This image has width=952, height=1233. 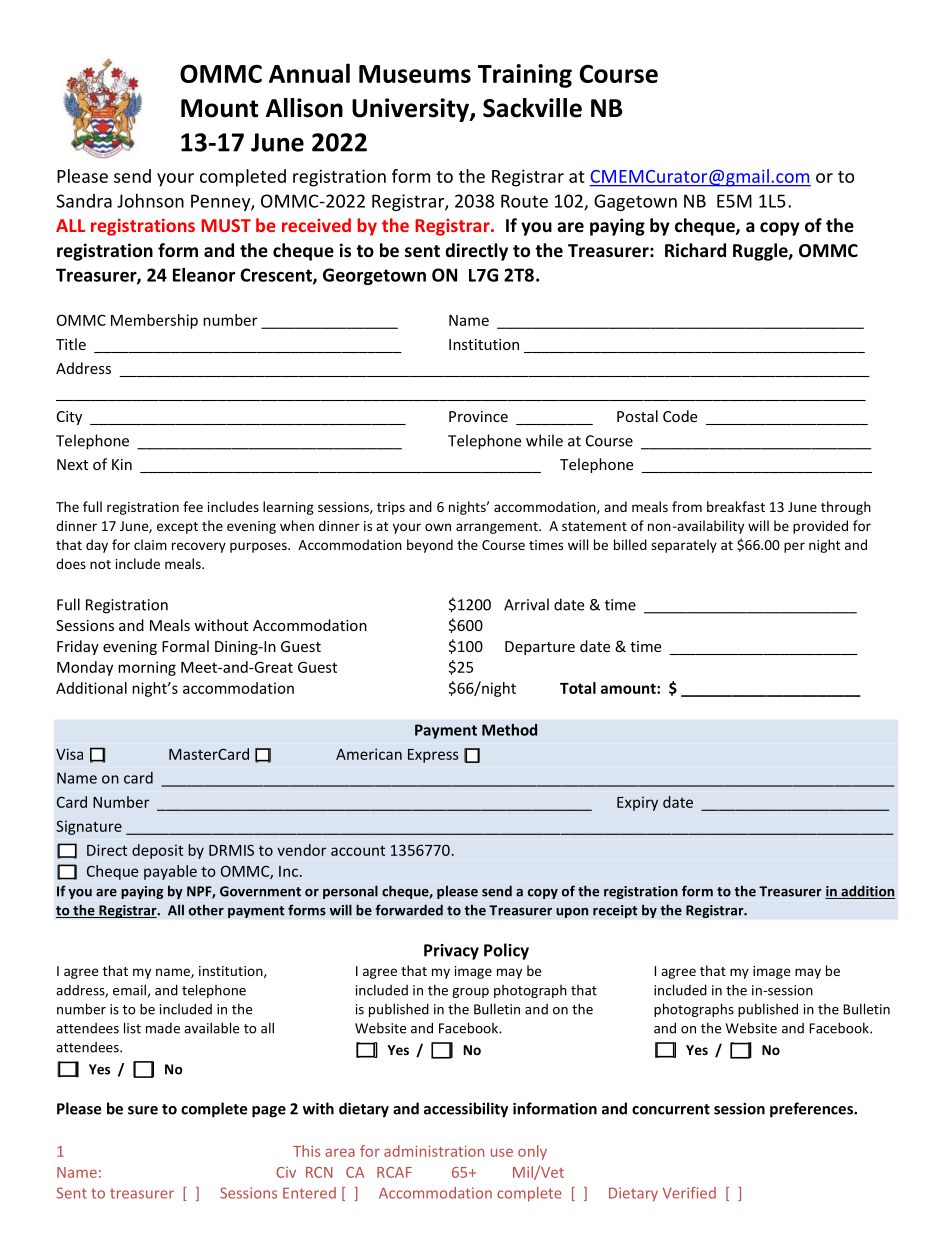 I want to click on Civ, so click(x=286, y=1172).
